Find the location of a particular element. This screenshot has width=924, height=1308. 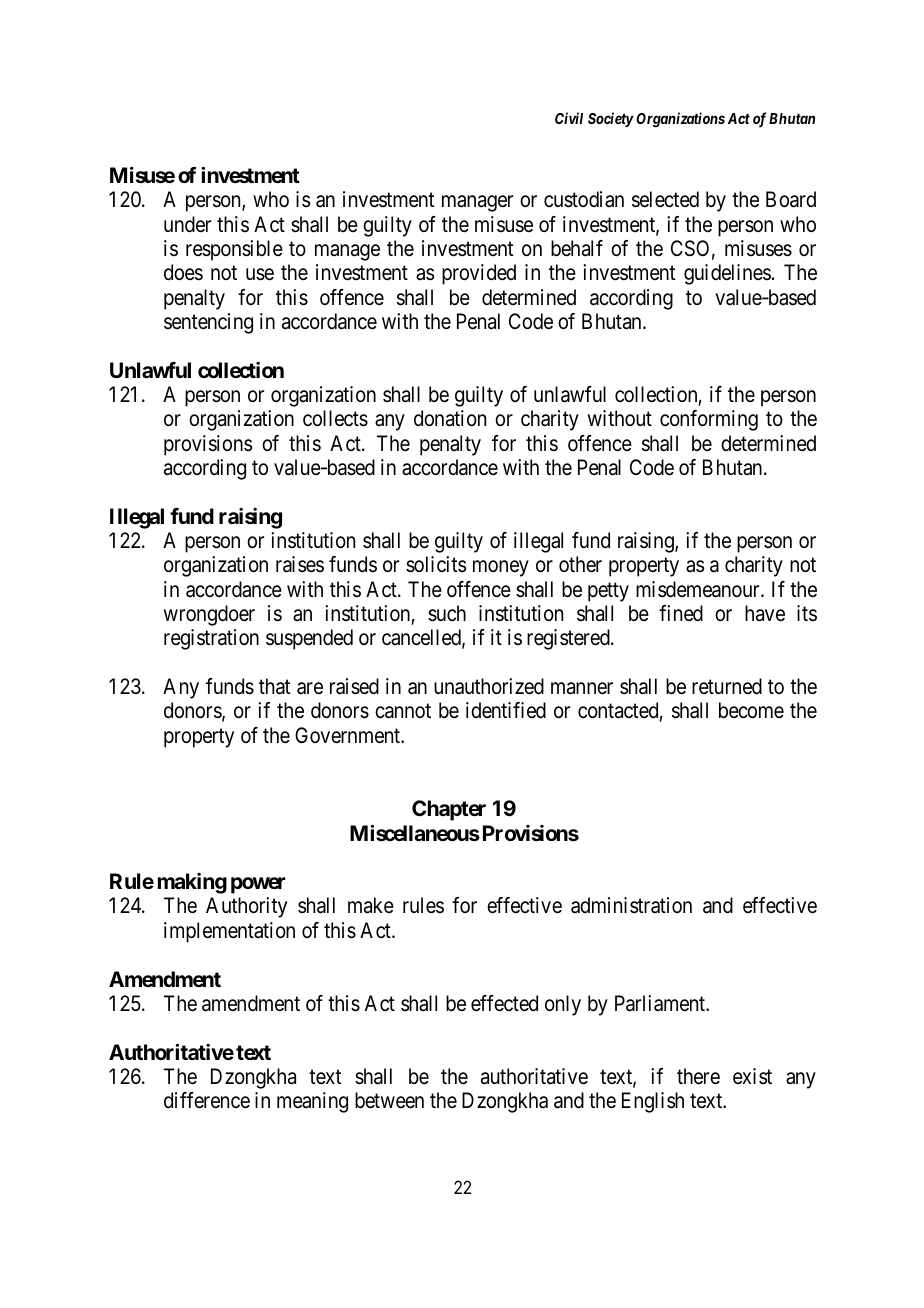

under is located at coordinates (187, 224).
